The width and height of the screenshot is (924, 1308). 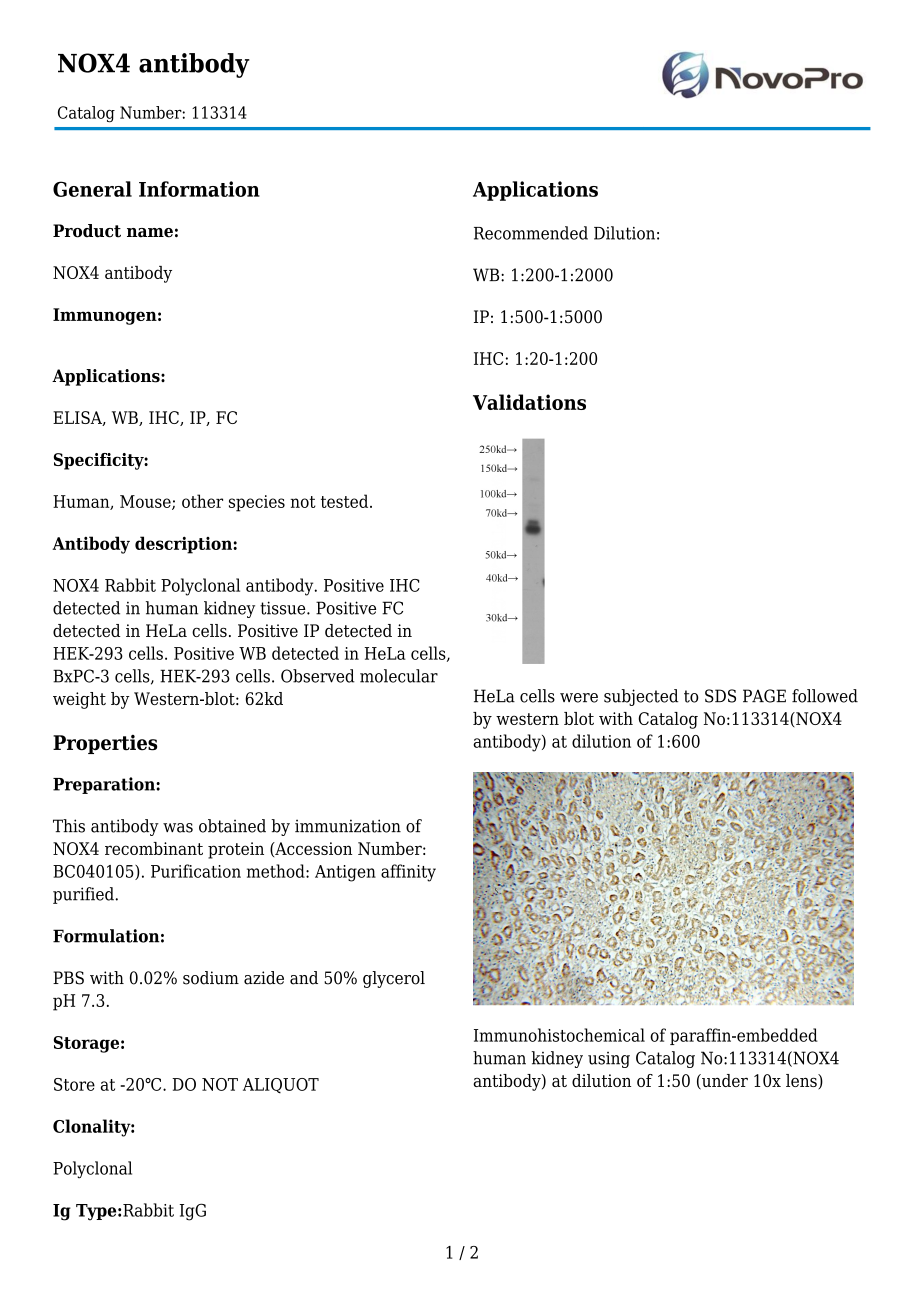 What do you see at coordinates (531, 233) in the screenshot?
I see `Recommended` at bounding box center [531, 233].
